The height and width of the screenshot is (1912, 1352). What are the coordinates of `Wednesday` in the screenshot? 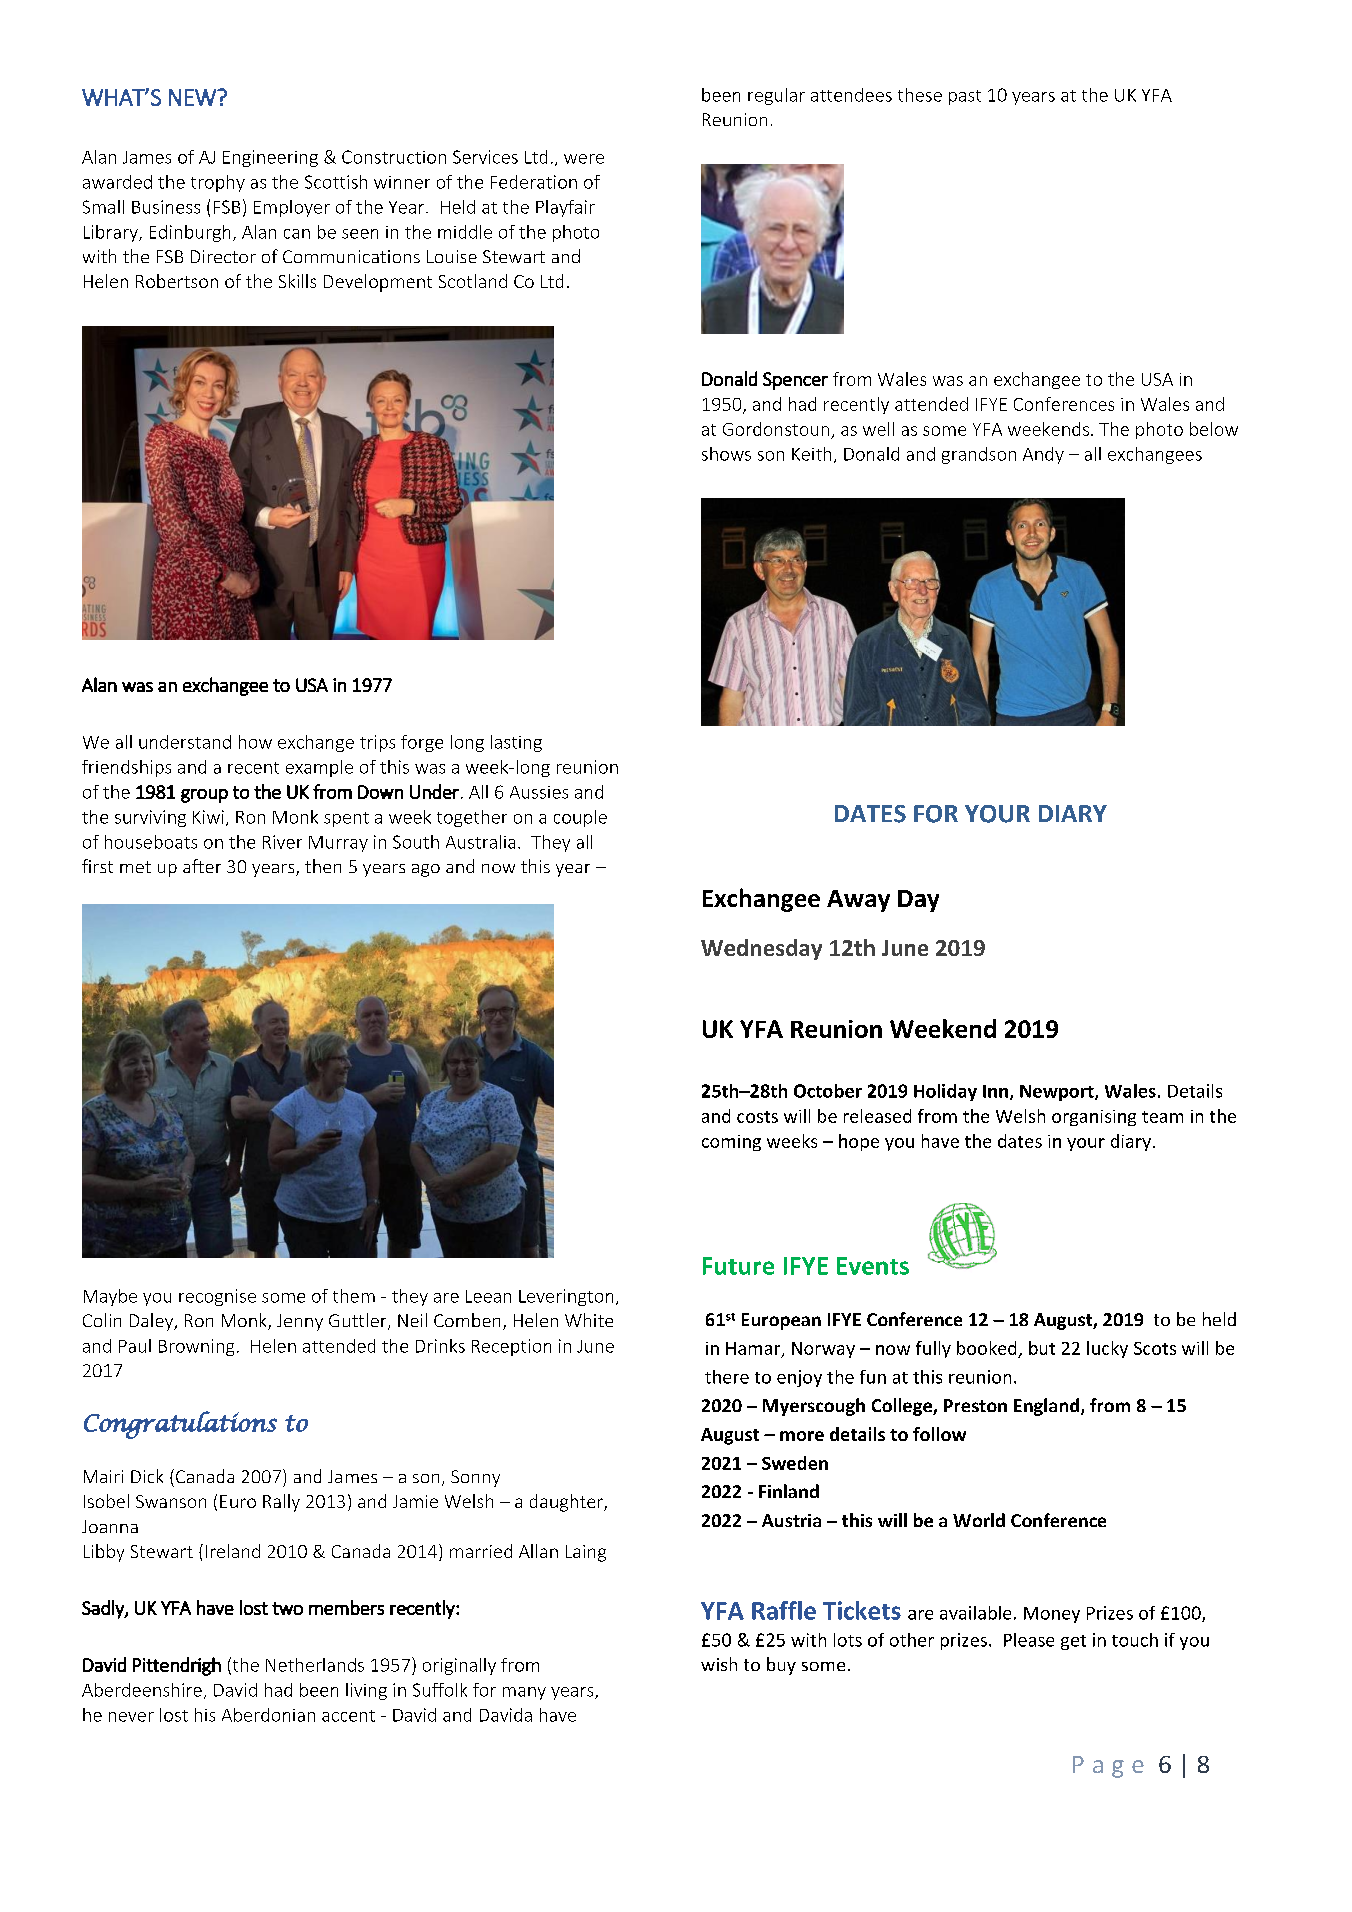 It's located at (761, 949).
